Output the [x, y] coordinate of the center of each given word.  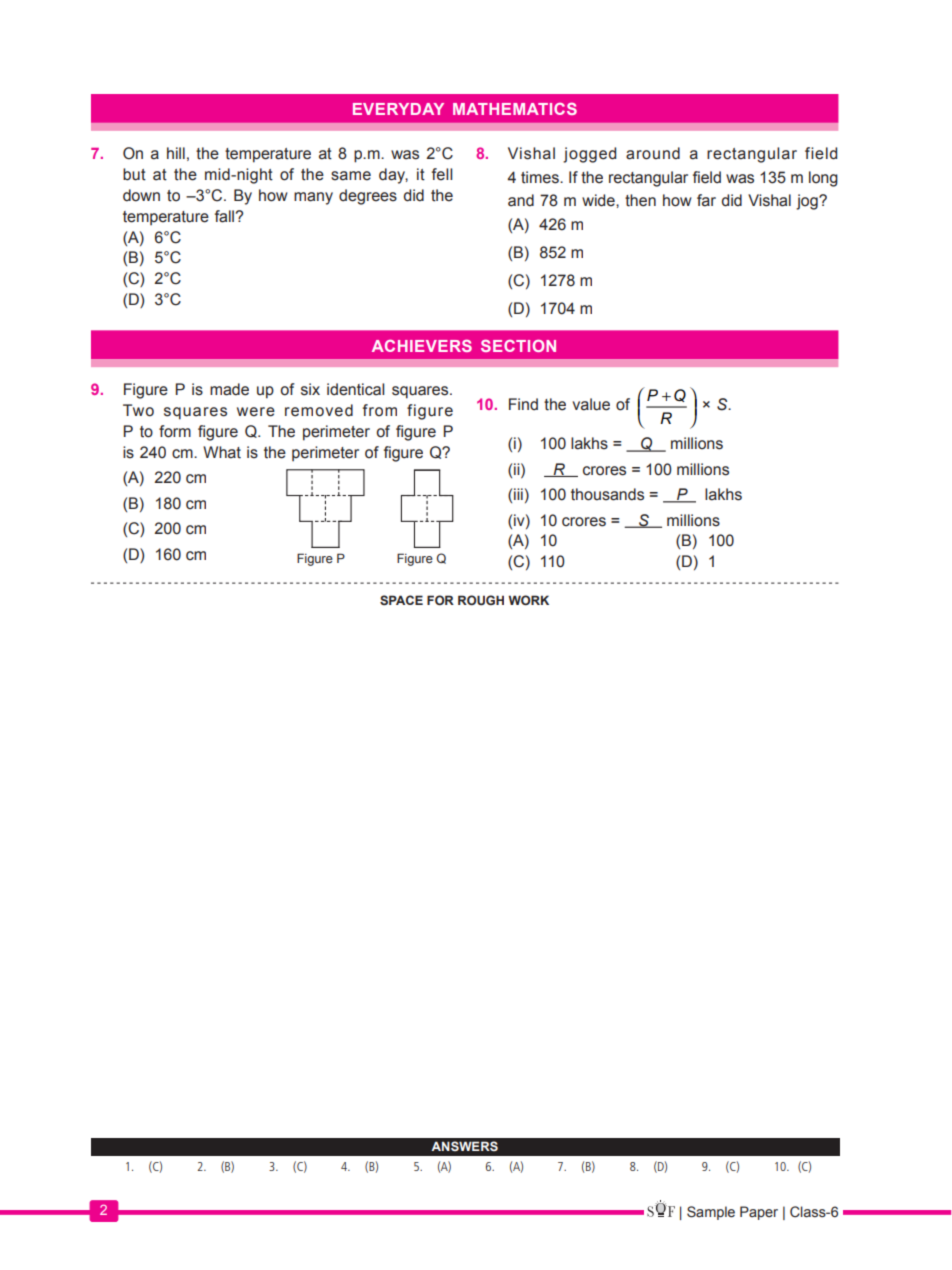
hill [176, 153]
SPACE [401, 600]
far [706, 200]
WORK [528, 600]
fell [442, 174]
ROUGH [481, 600]
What [222, 452]
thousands [607, 494]
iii [518, 494]
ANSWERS [464, 1146]
